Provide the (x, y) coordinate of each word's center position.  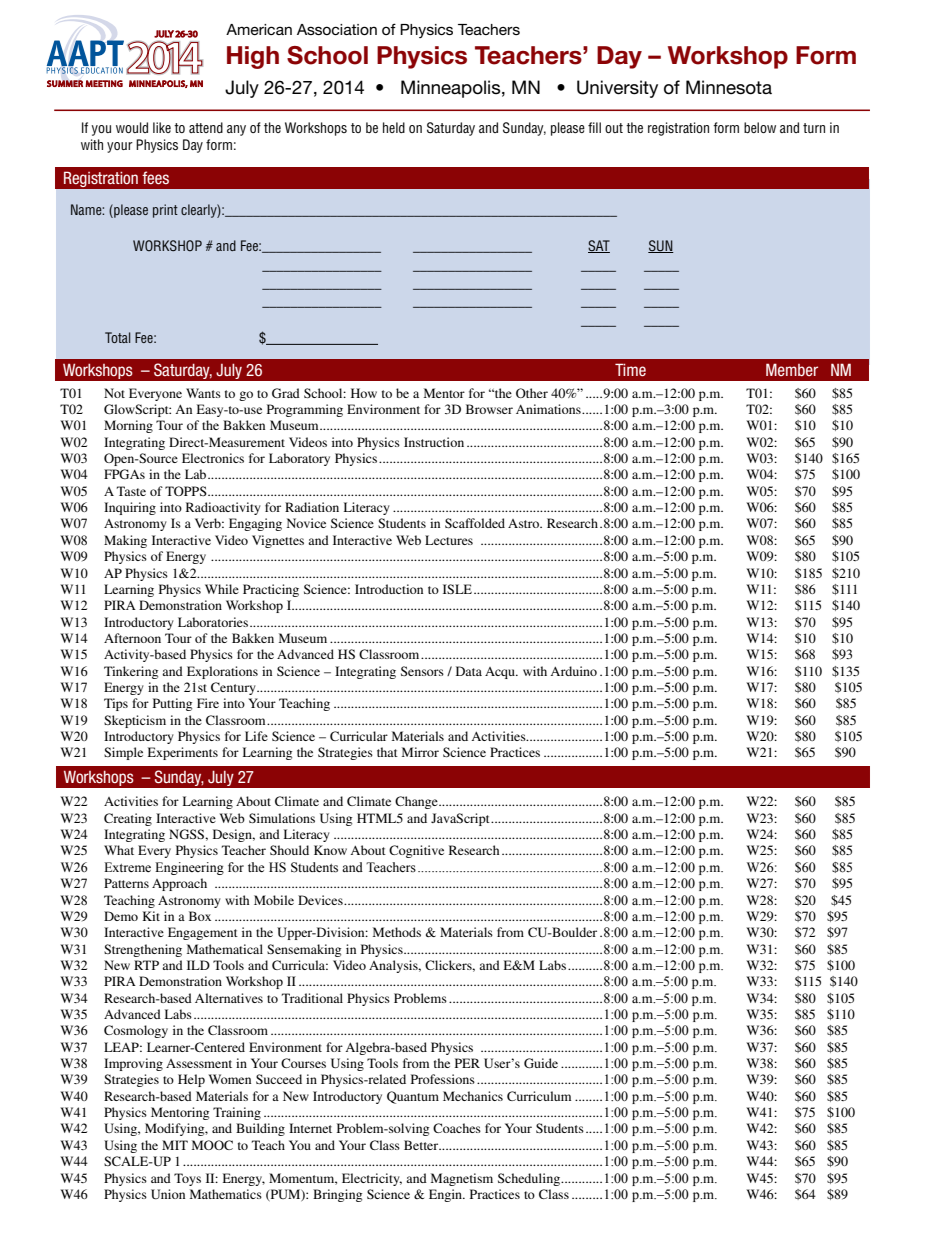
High (253, 57)
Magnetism (462, 1179)
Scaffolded (475, 523)
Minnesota (729, 87)
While (222, 589)
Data (469, 671)
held (394, 127)
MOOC (212, 1145)
